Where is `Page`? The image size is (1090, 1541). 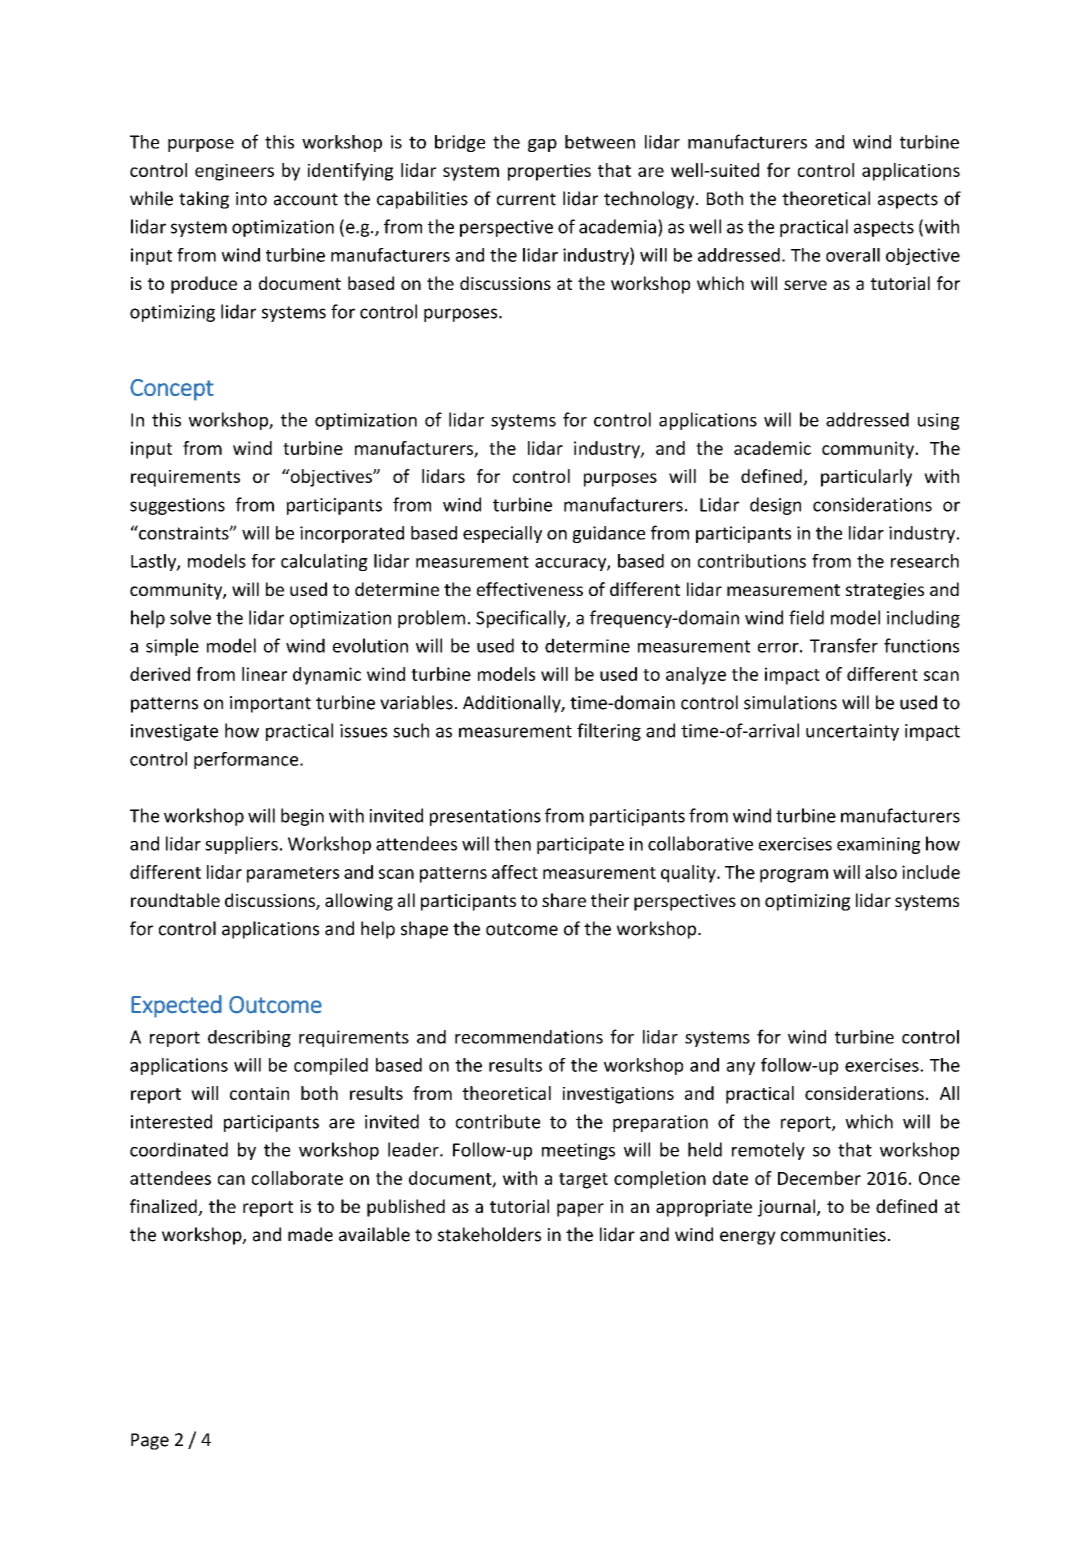
Page is located at coordinates (150, 1441).
